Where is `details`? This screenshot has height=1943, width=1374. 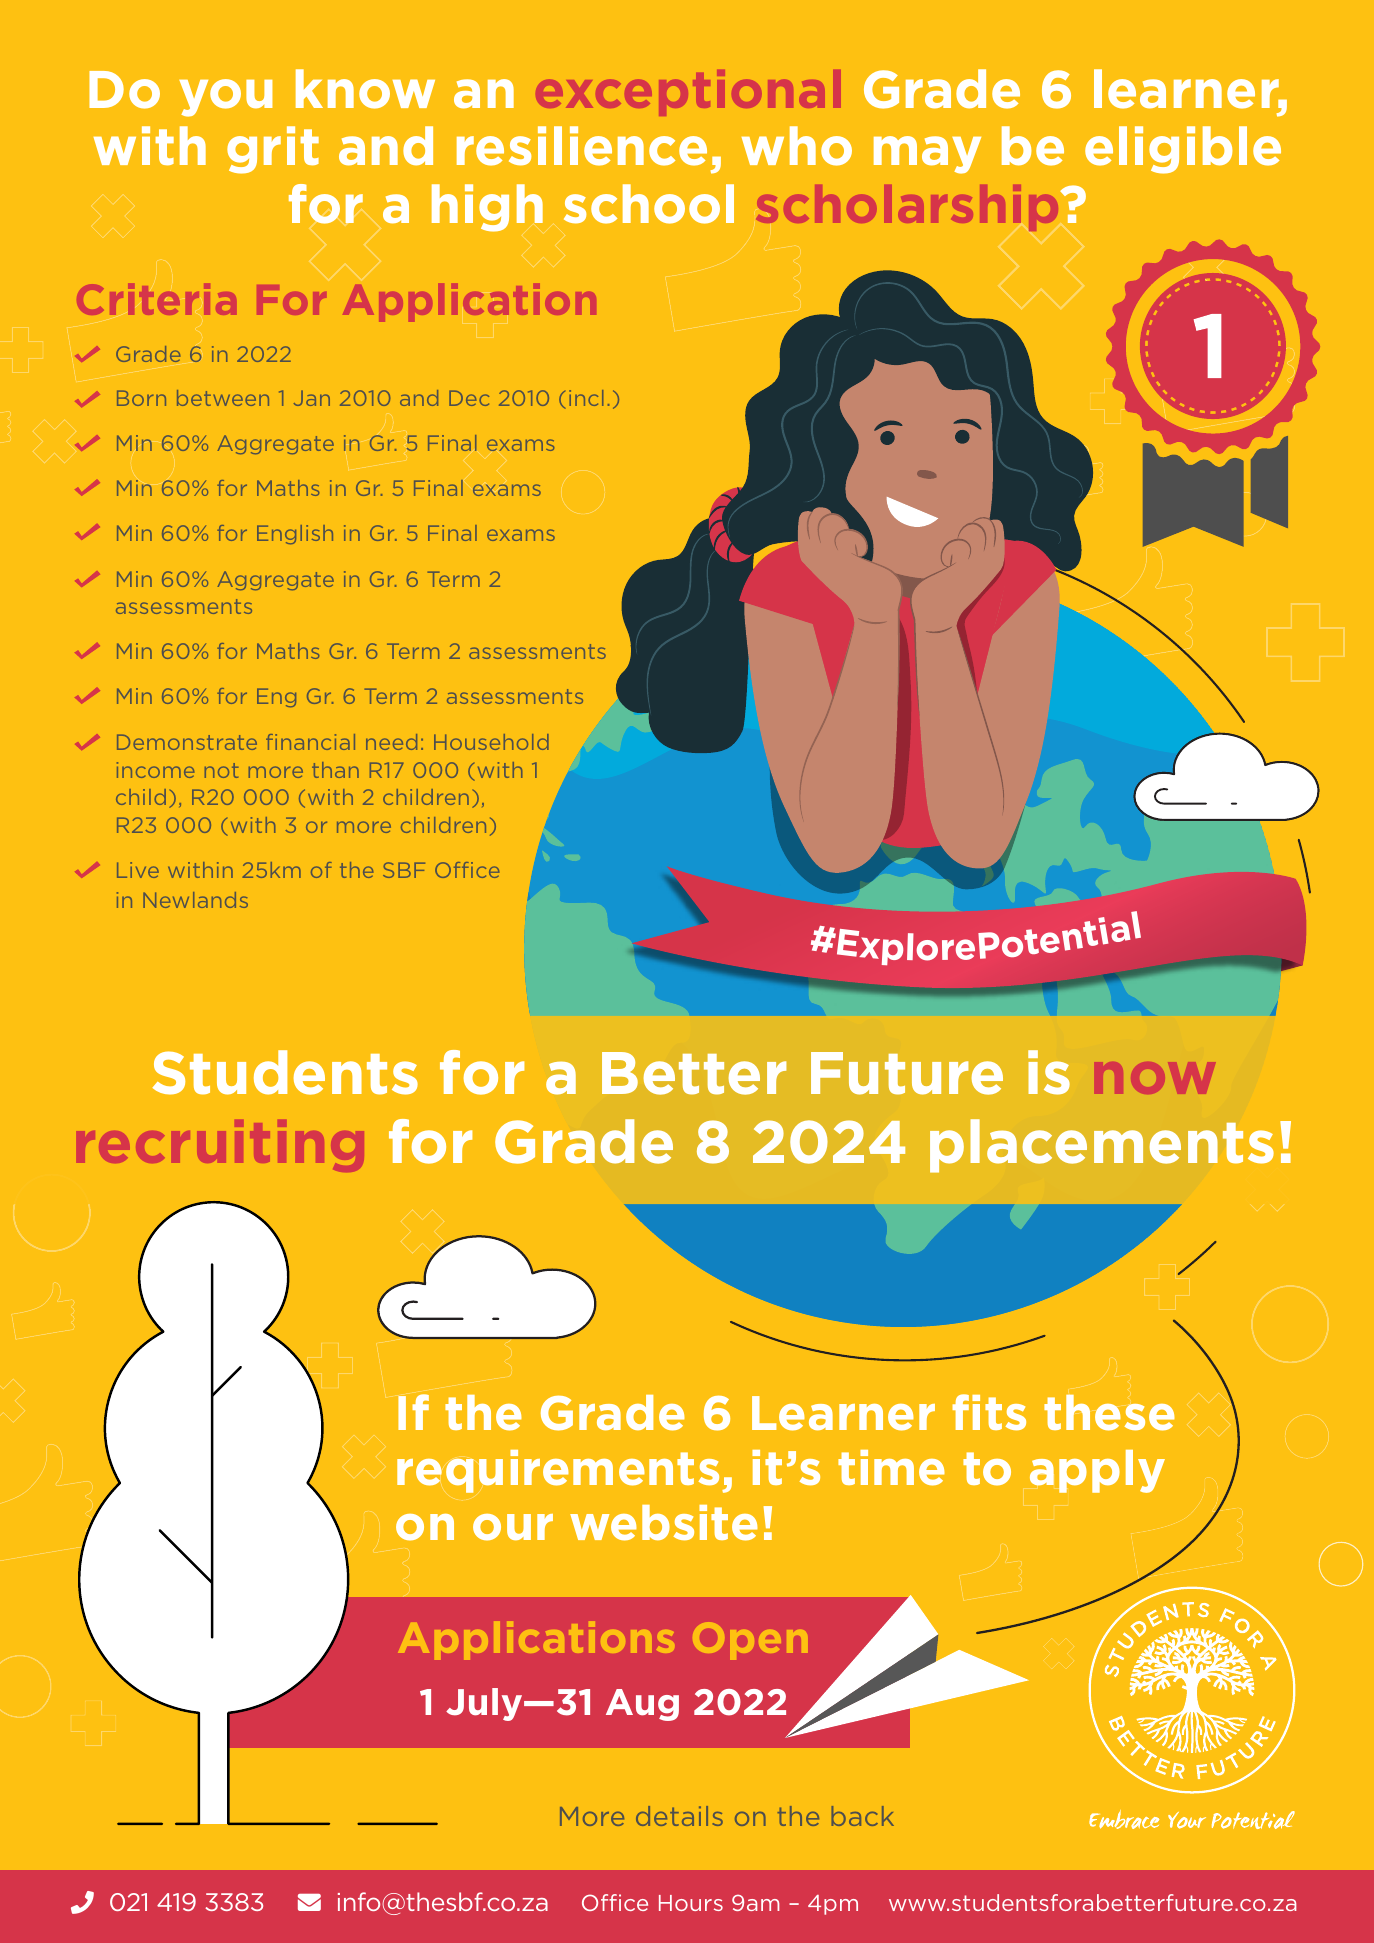
details is located at coordinates (679, 1816).
